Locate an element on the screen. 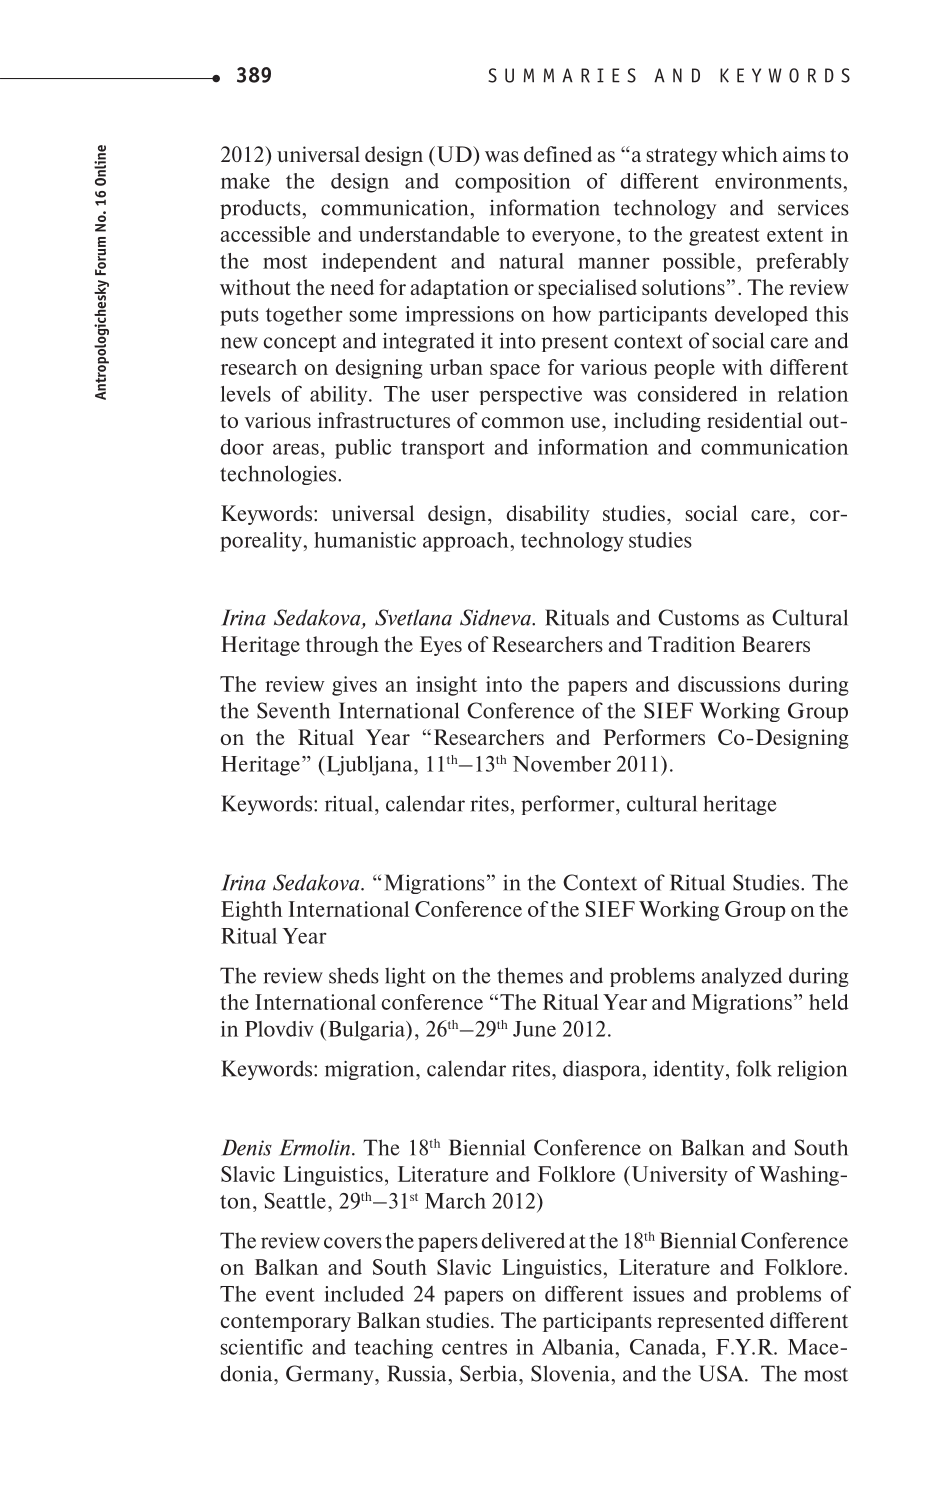 The image size is (943, 1508). common is located at coordinates (523, 422).
